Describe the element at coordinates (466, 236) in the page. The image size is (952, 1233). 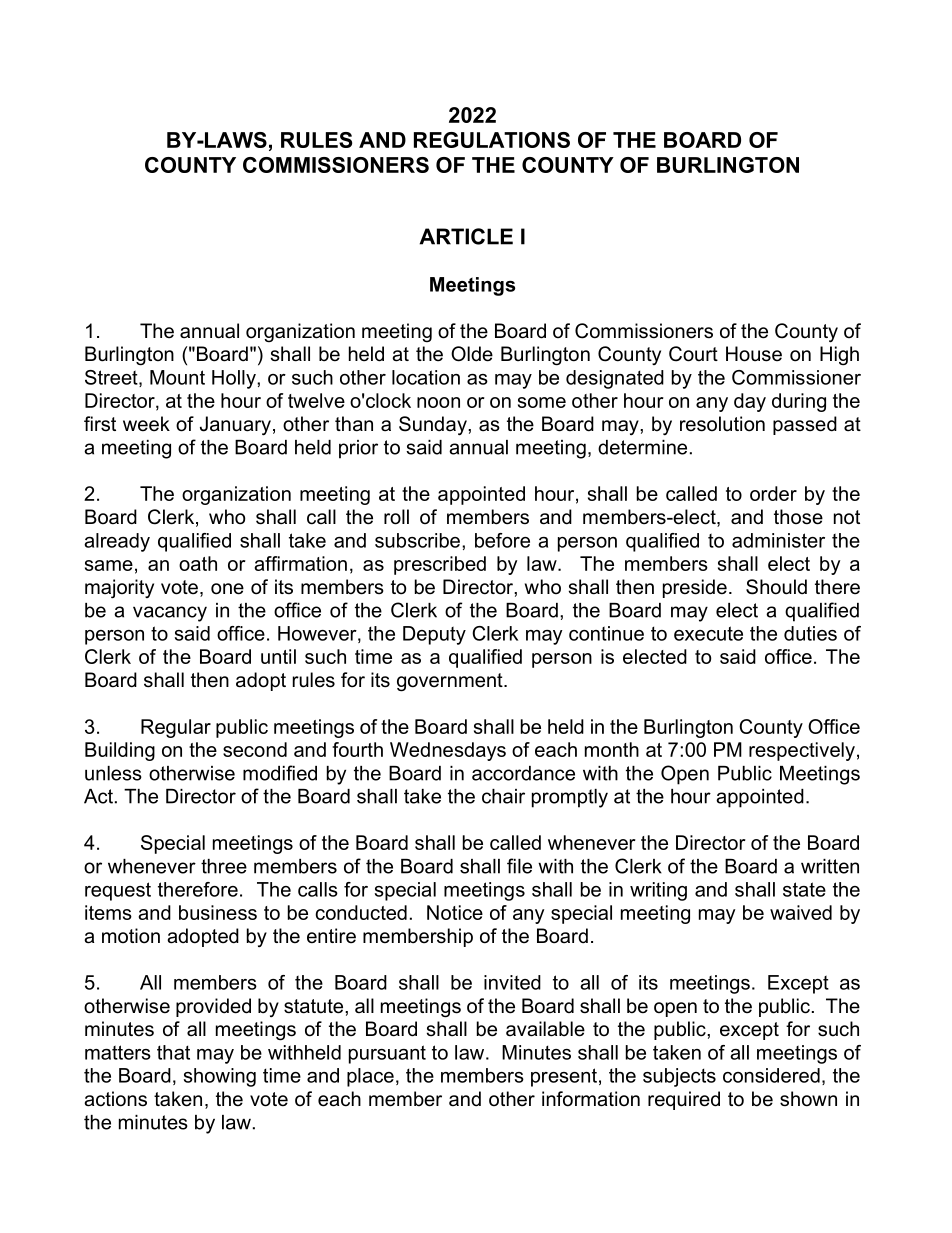
I see `ARTICLE` at that location.
